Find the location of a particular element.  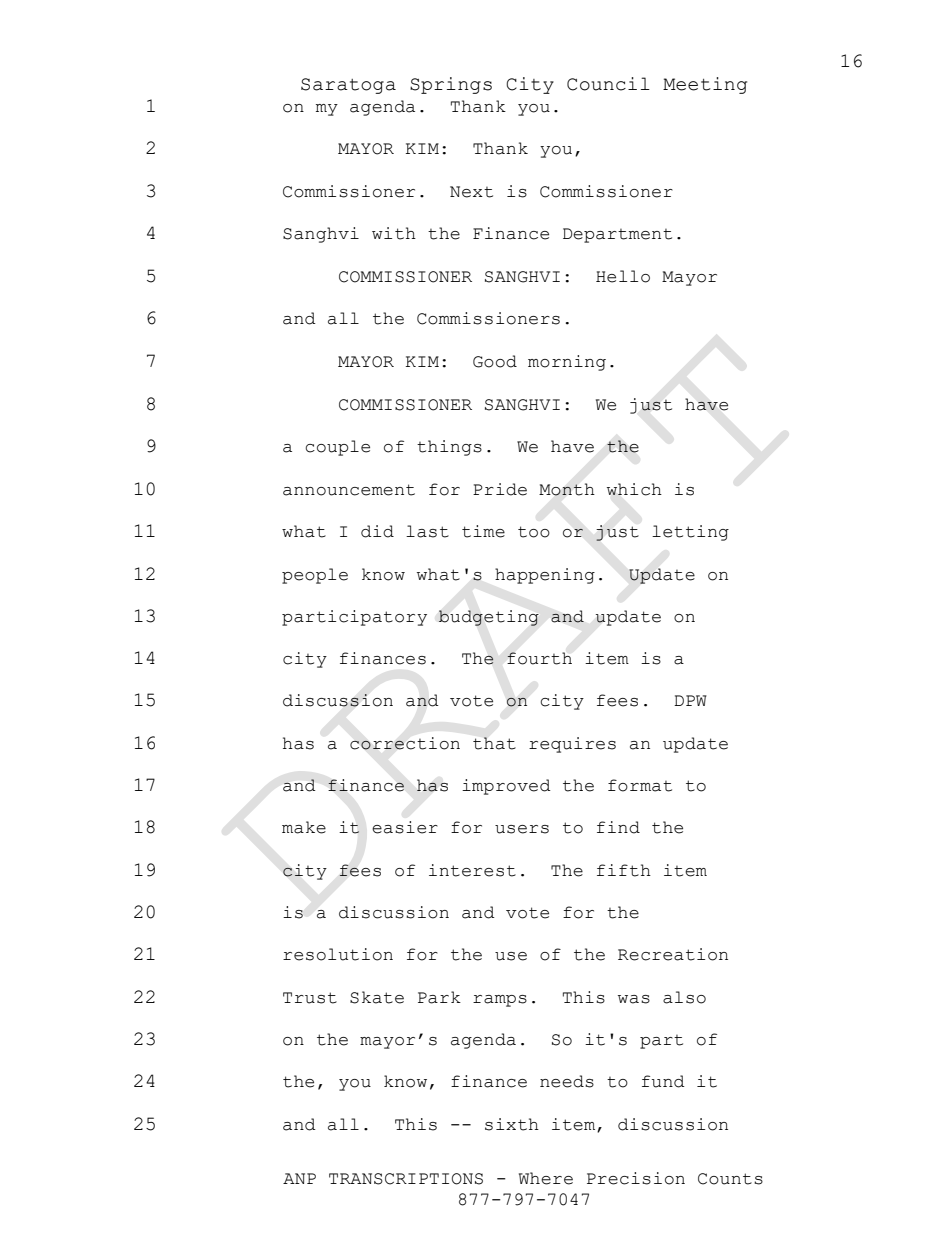

budgeting is located at coordinates (489, 618).
